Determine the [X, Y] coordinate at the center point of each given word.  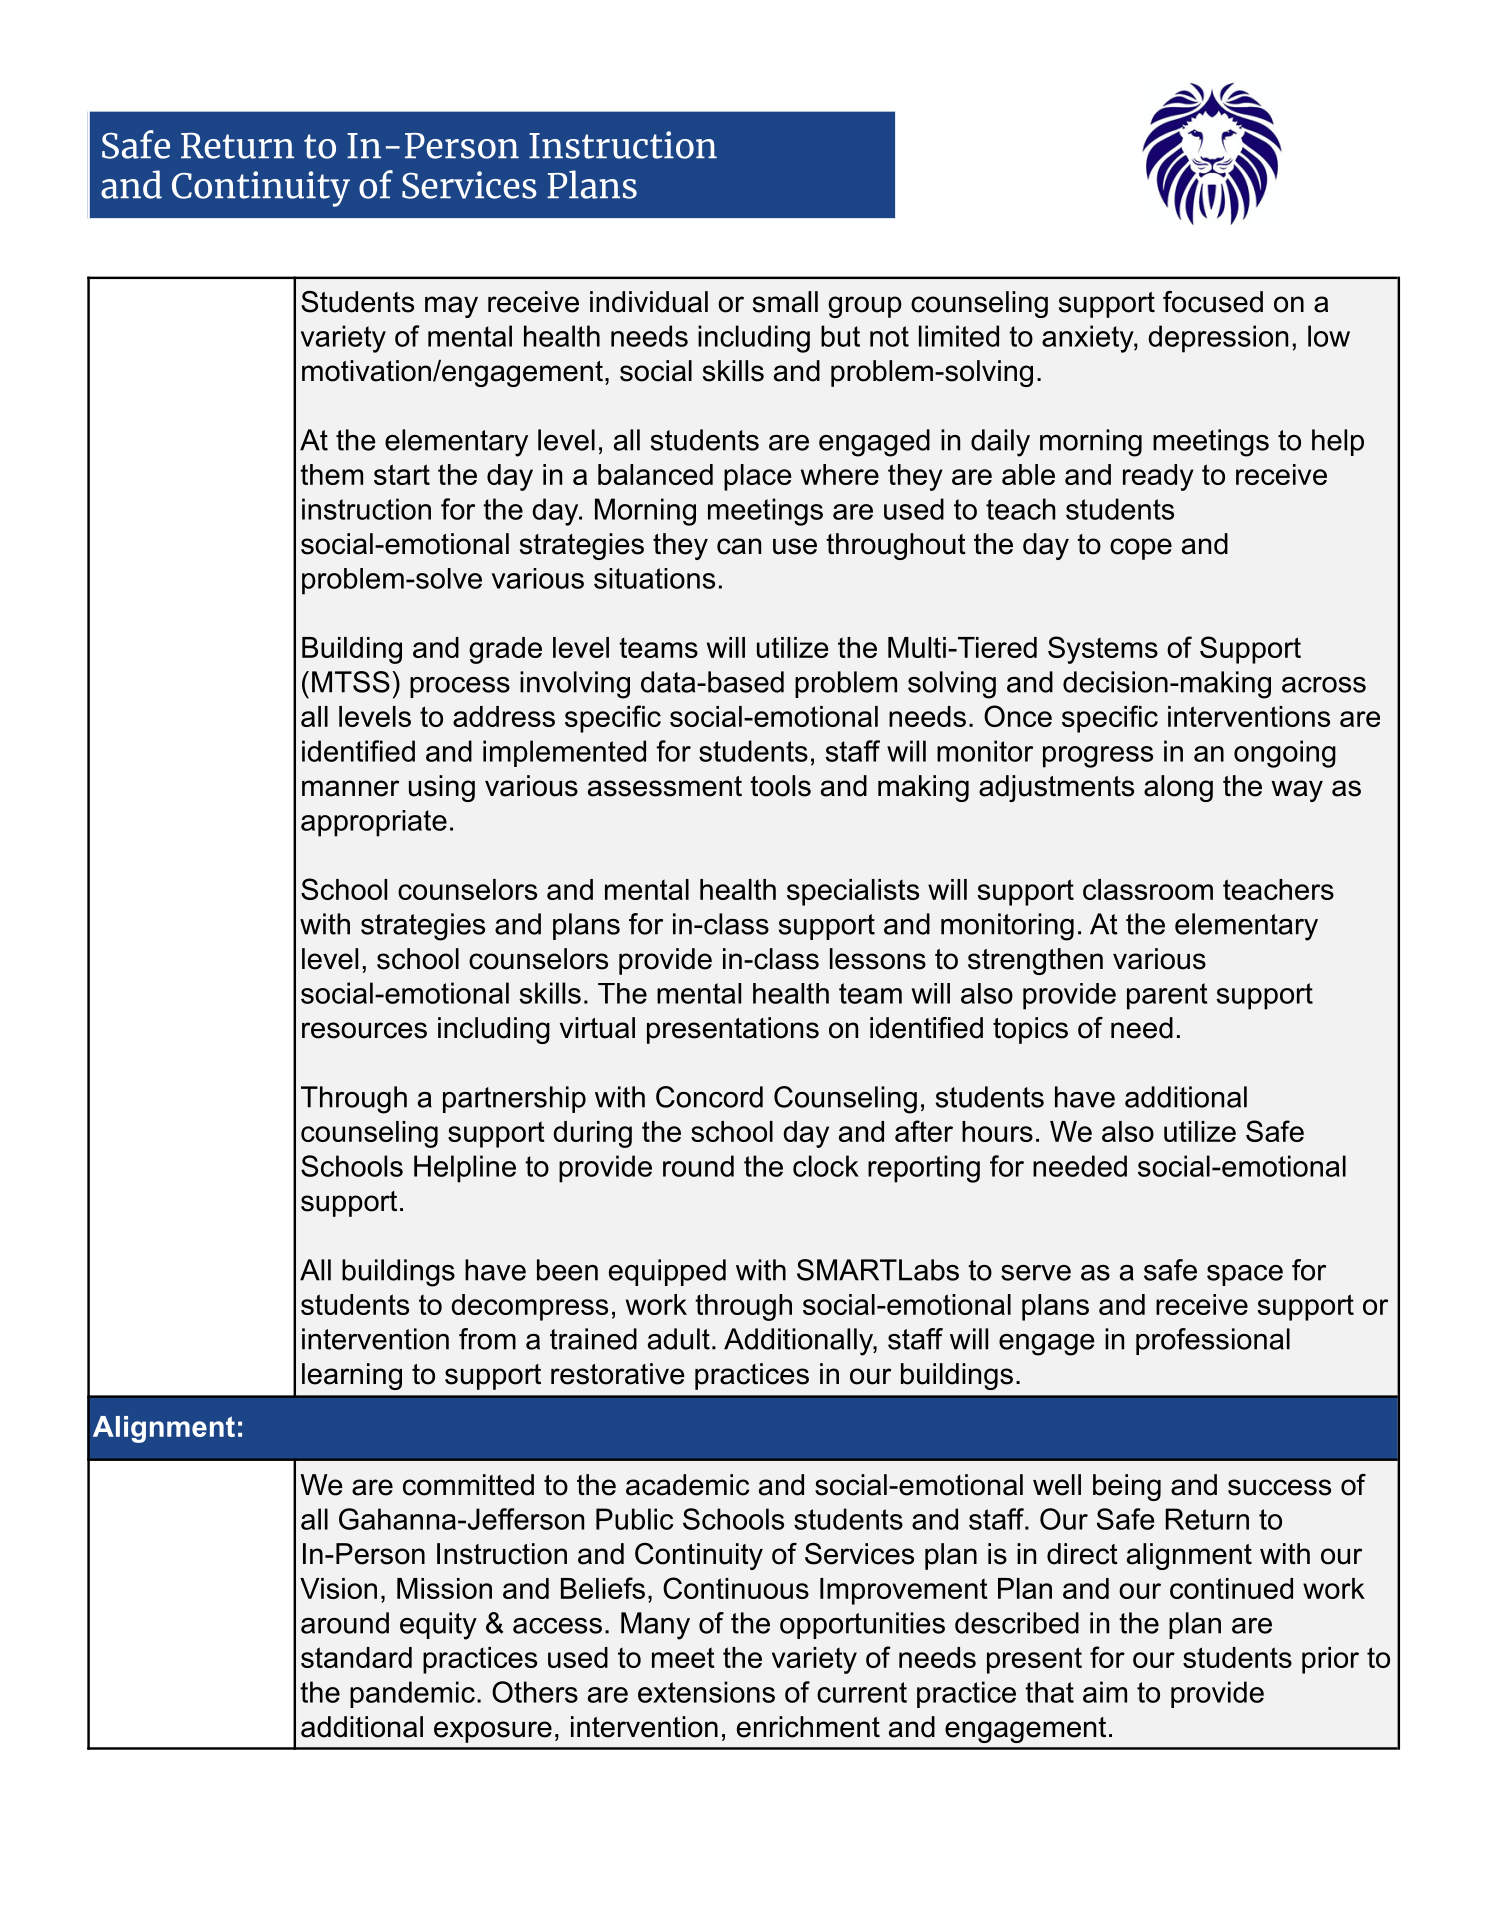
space [1245, 1275]
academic [687, 1485]
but [840, 336]
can [739, 546]
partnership [514, 1099]
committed [468, 1485]
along [1178, 788]
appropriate [374, 823]
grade [505, 650]
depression [1218, 339]
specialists [853, 892]
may [451, 307]
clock [826, 1166]
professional [1213, 1341]
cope [1141, 549]
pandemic [412, 1694]
